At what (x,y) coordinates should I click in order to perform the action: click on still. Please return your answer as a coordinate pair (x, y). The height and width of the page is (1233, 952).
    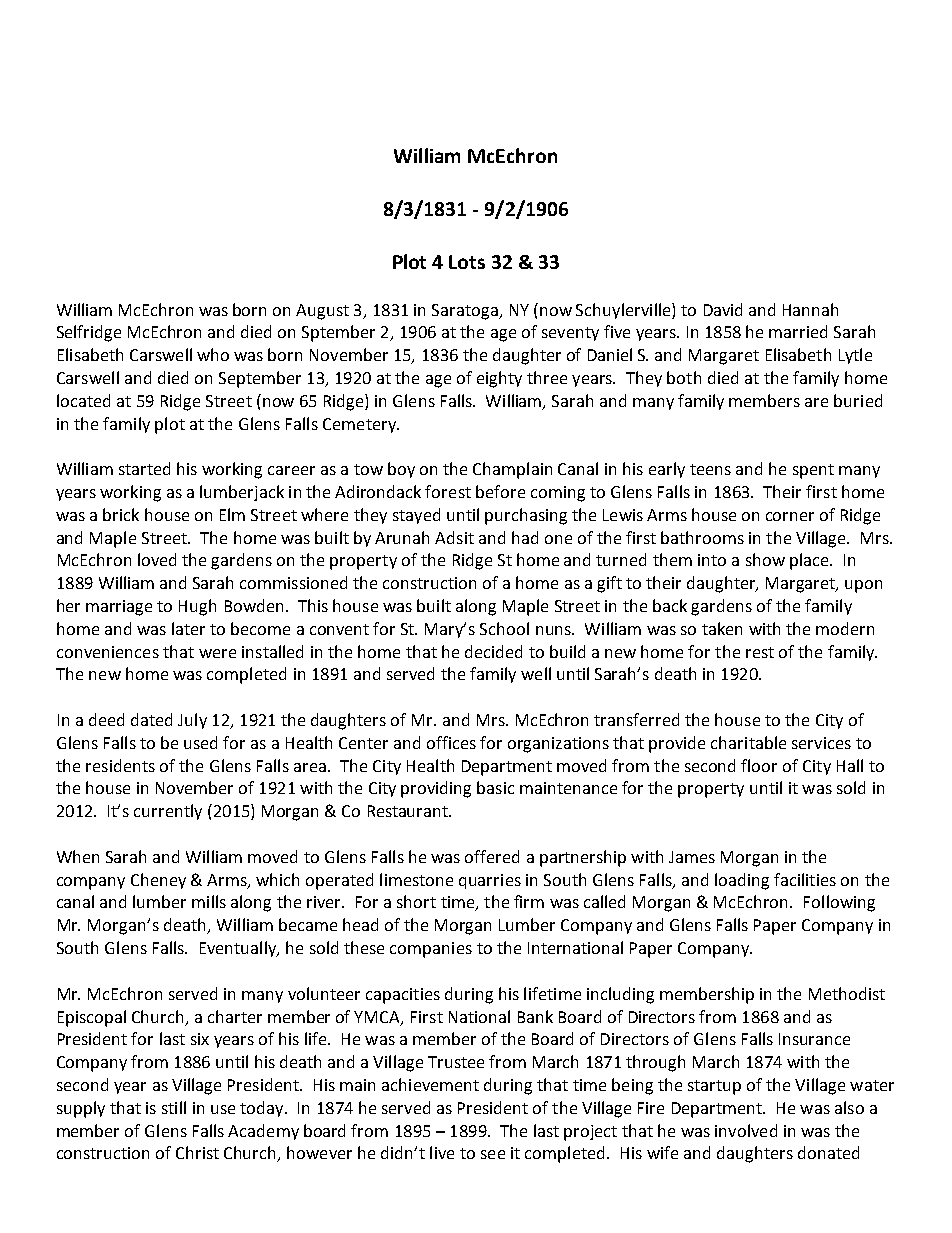
    Looking at the image, I should click on (174, 1107).
